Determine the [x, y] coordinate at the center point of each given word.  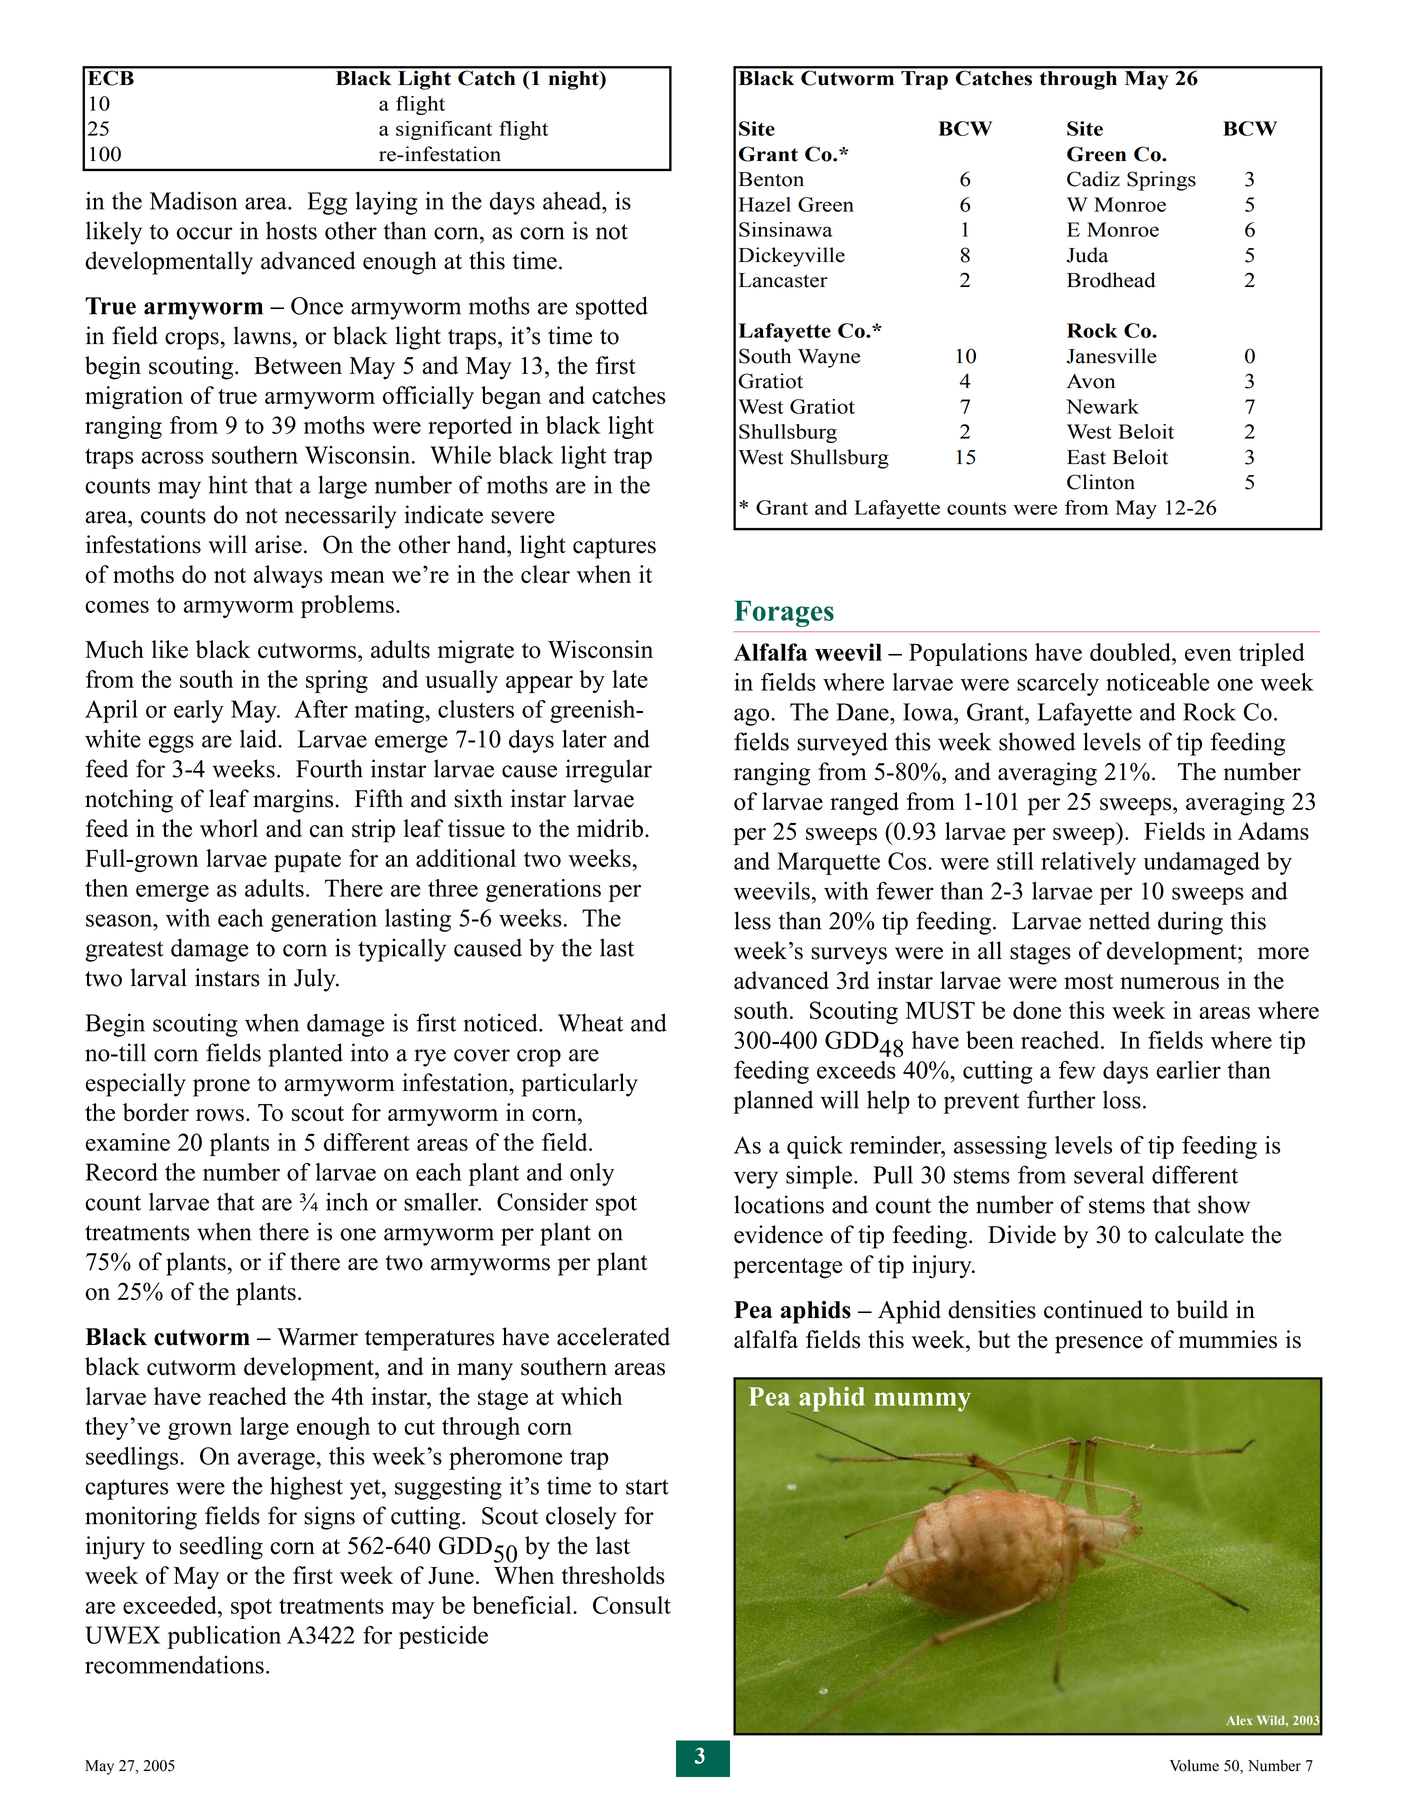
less [752, 920]
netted [1119, 920]
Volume [1194, 1765]
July [316, 980]
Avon [1091, 381]
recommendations [174, 1665]
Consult [632, 1605]
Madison [193, 200]
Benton [771, 179]
